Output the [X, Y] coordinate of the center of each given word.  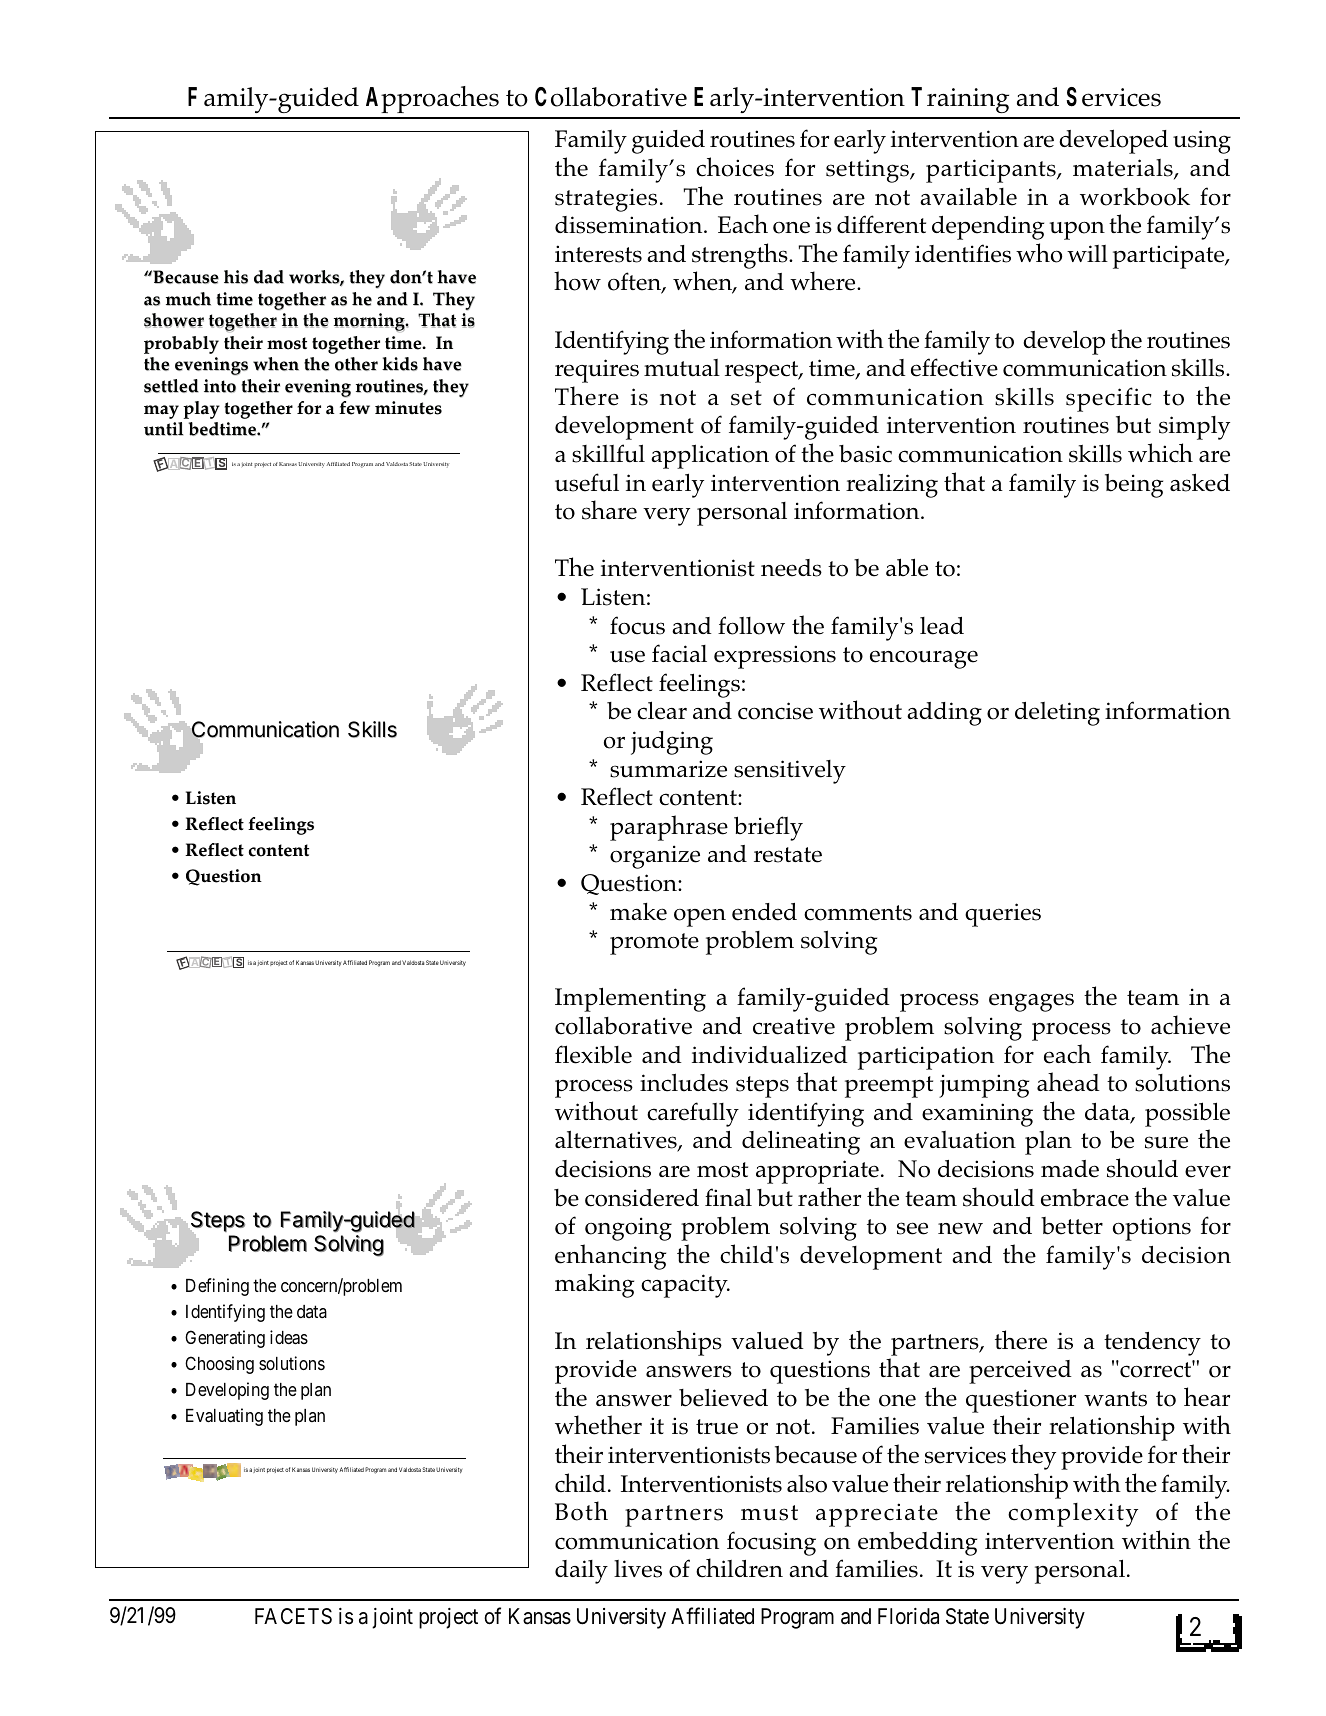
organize [655, 857]
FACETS [293, 1616]
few [354, 408]
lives [638, 1569]
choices [735, 167]
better [1072, 1226]
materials [1124, 169]
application [710, 456]
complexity [1073, 1515]
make [638, 912]
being [1134, 485]
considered [642, 1198]
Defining [217, 1287]
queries [1003, 915]
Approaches [432, 99]
